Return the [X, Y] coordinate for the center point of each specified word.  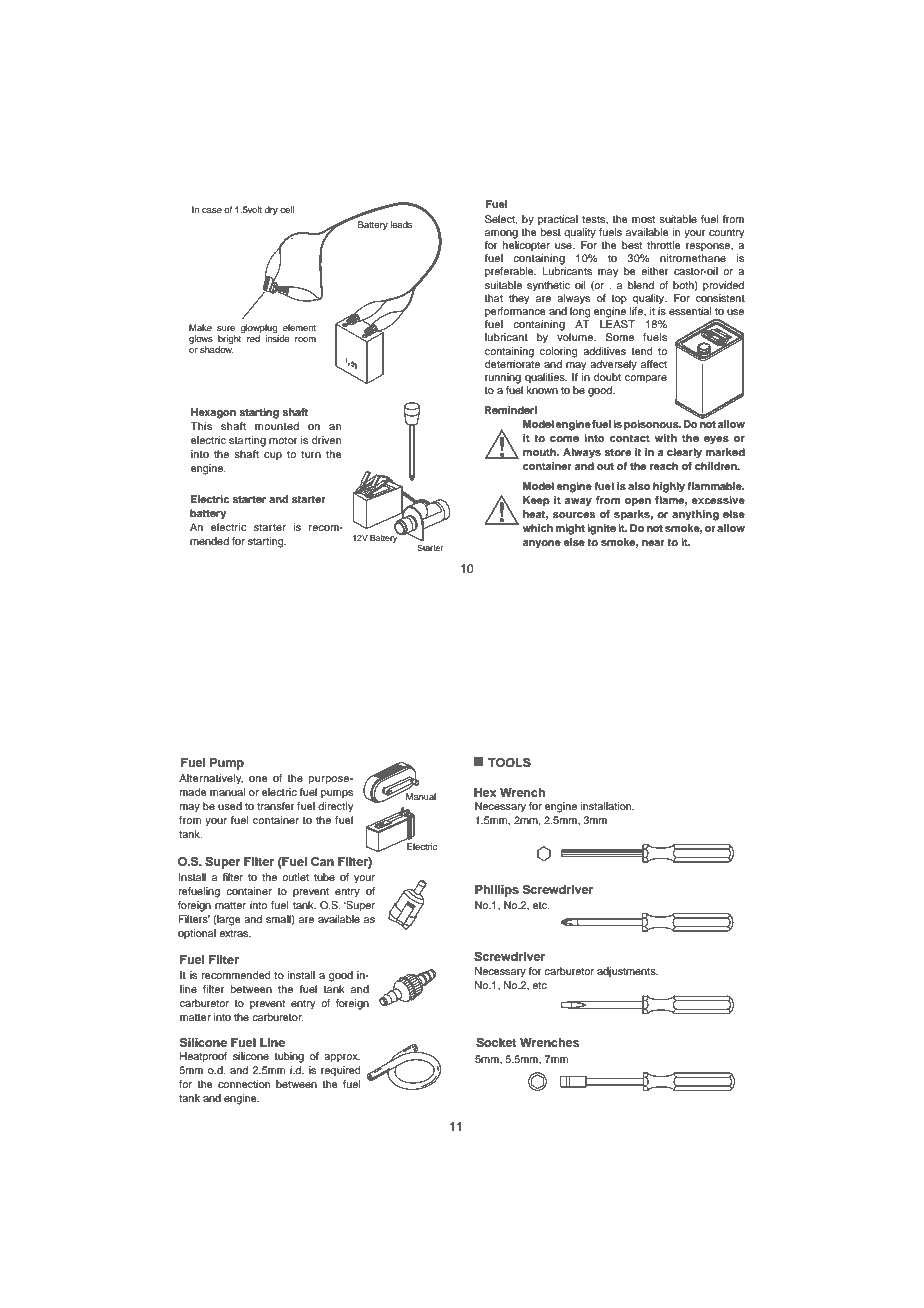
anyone [542, 544]
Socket [496, 1043]
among [501, 234]
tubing [289, 1057]
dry [271, 210]
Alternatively [211, 779]
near [653, 543]
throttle [664, 245]
